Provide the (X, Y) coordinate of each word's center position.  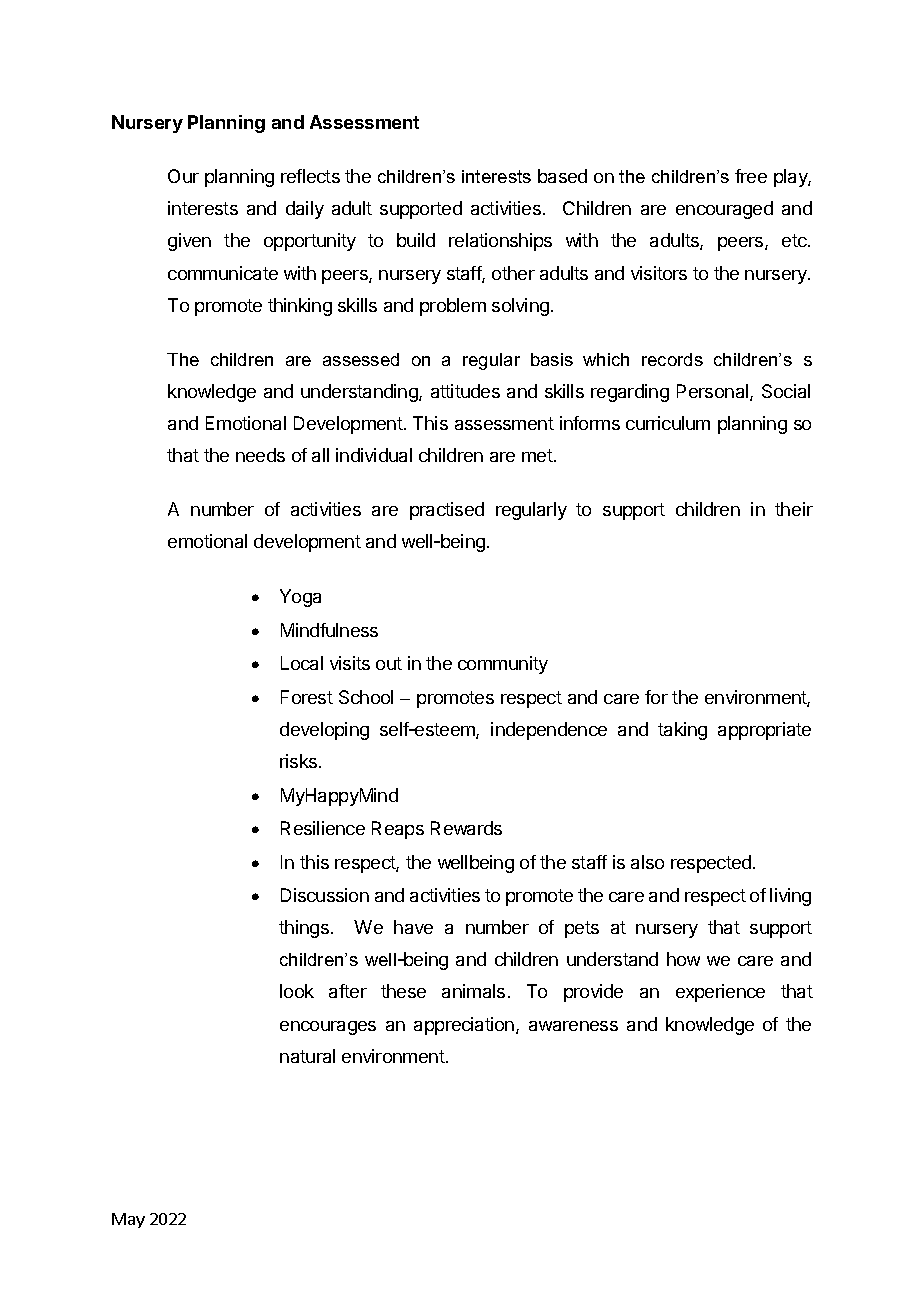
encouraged (724, 210)
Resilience (323, 828)
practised (447, 511)
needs (260, 455)
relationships (500, 242)
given (189, 242)
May (128, 1220)
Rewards (466, 828)
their (794, 509)
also (647, 862)
